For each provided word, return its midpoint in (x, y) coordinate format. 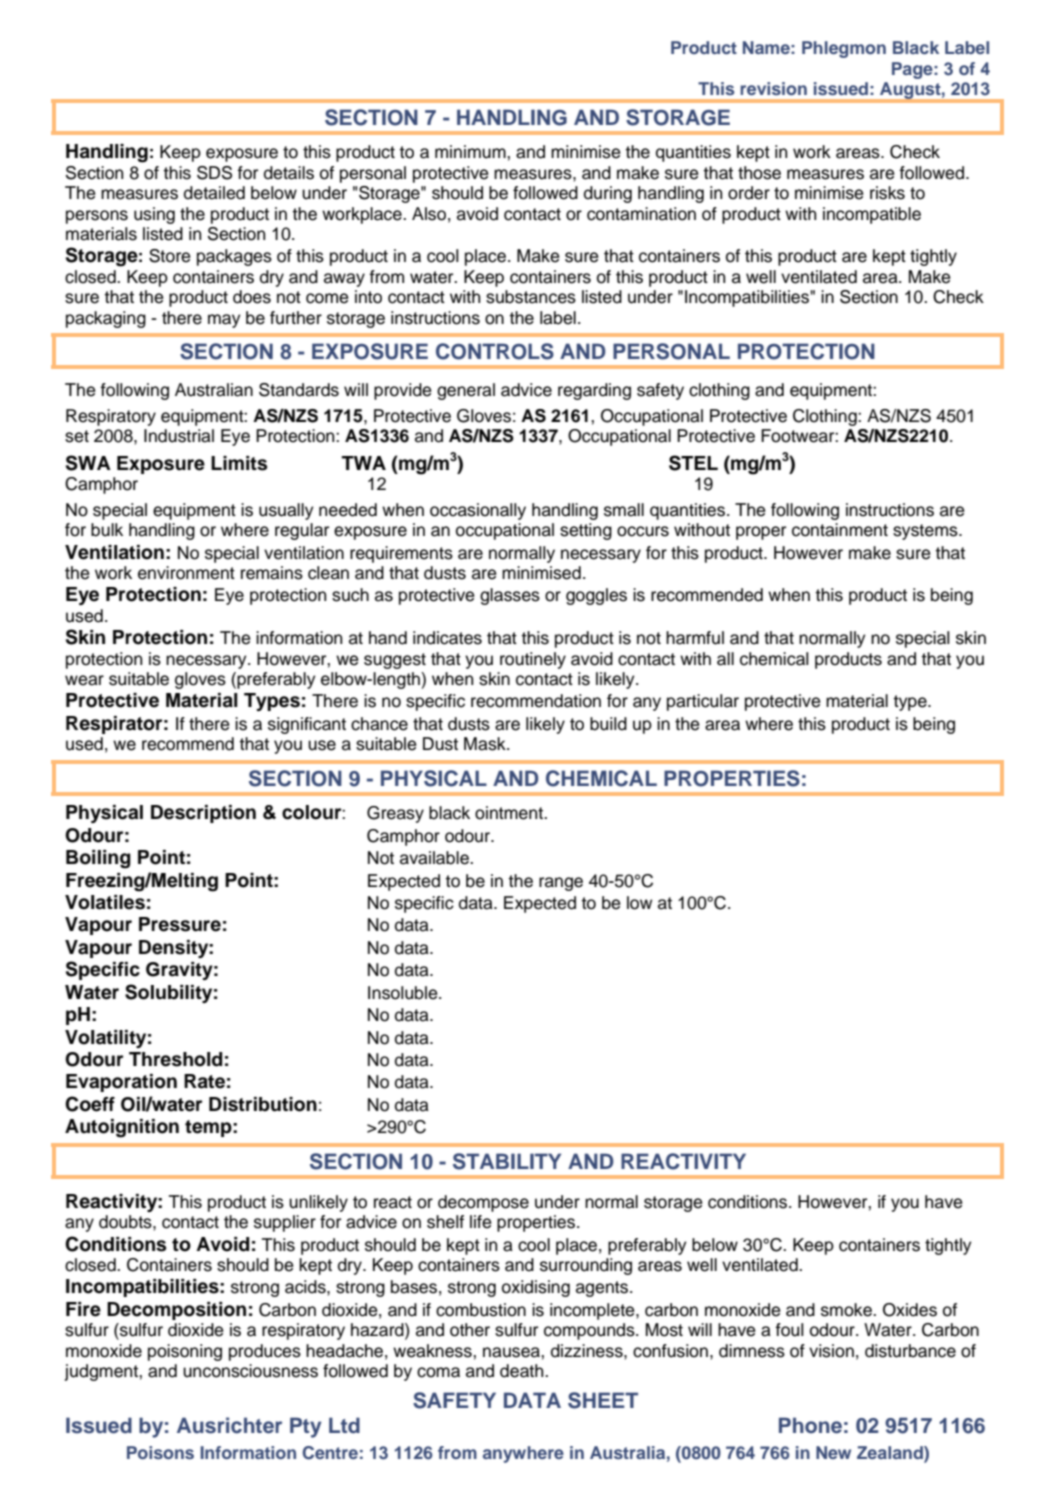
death (523, 1371)
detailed (214, 193)
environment (186, 573)
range (561, 884)
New (833, 1452)
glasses (510, 596)
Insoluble (404, 993)
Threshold (175, 1059)
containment (840, 530)
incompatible (872, 215)
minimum (471, 152)
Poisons (160, 1452)
